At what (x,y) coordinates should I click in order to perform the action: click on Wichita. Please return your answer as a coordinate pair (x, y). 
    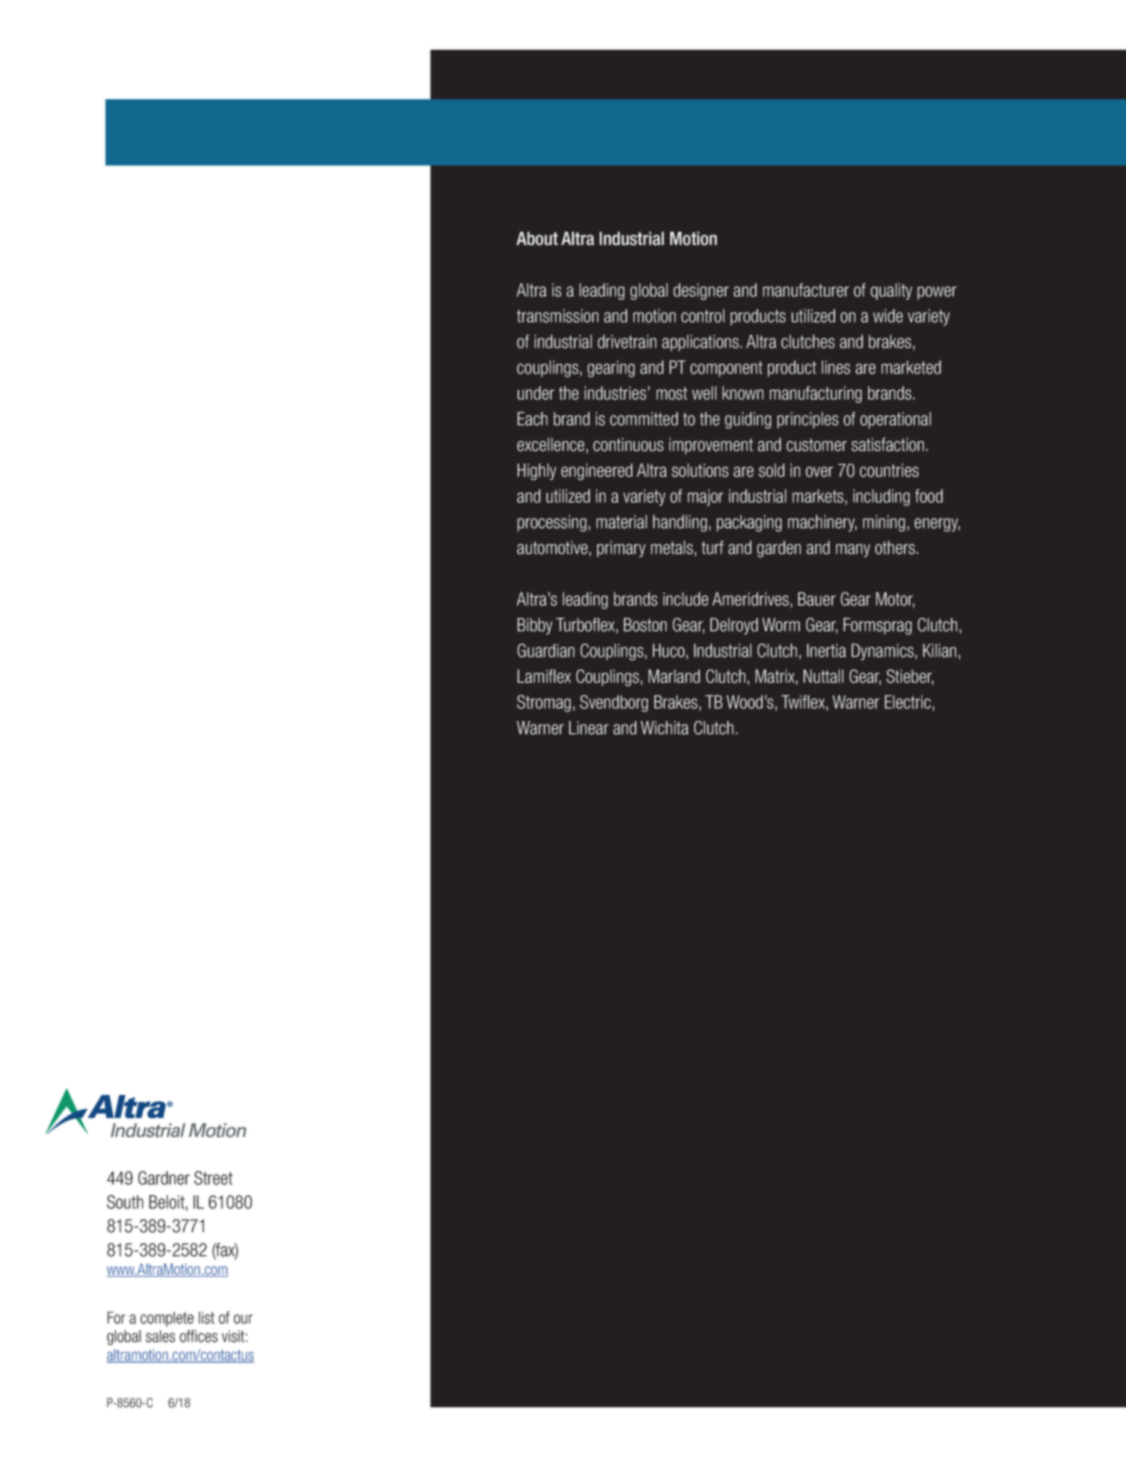
    Looking at the image, I should click on (665, 728).
